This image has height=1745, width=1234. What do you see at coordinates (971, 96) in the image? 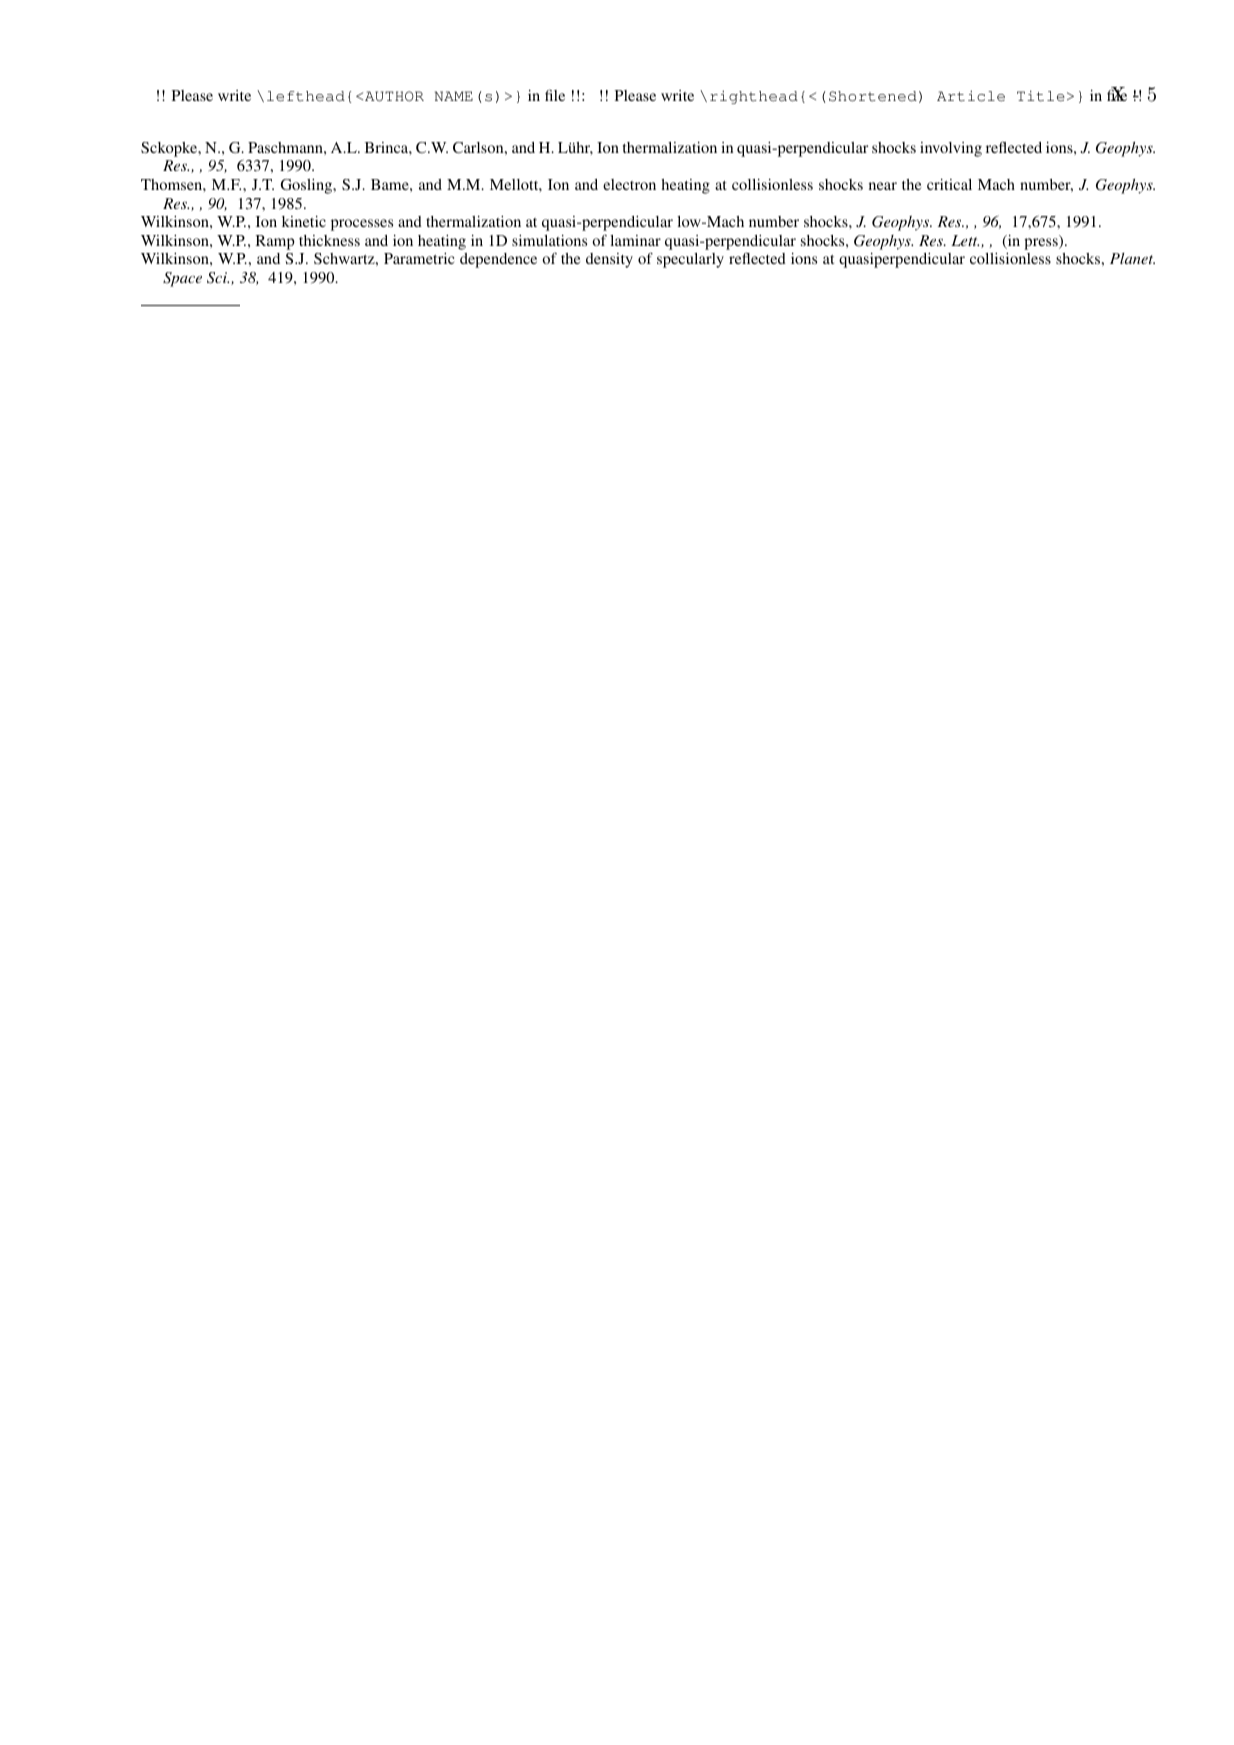
I see `Article` at bounding box center [971, 96].
